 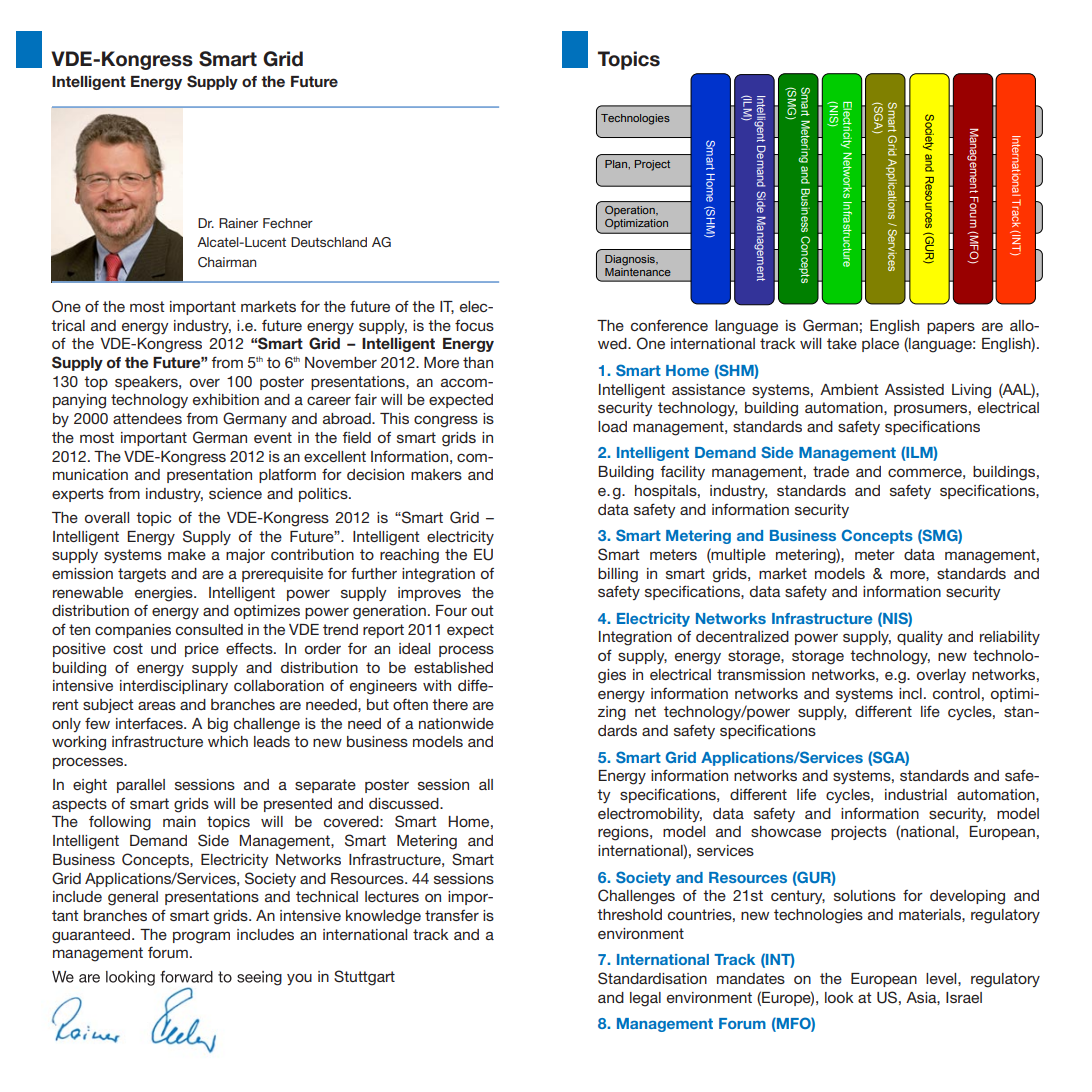 I want to click on quality, so click(x=920, y=638).
